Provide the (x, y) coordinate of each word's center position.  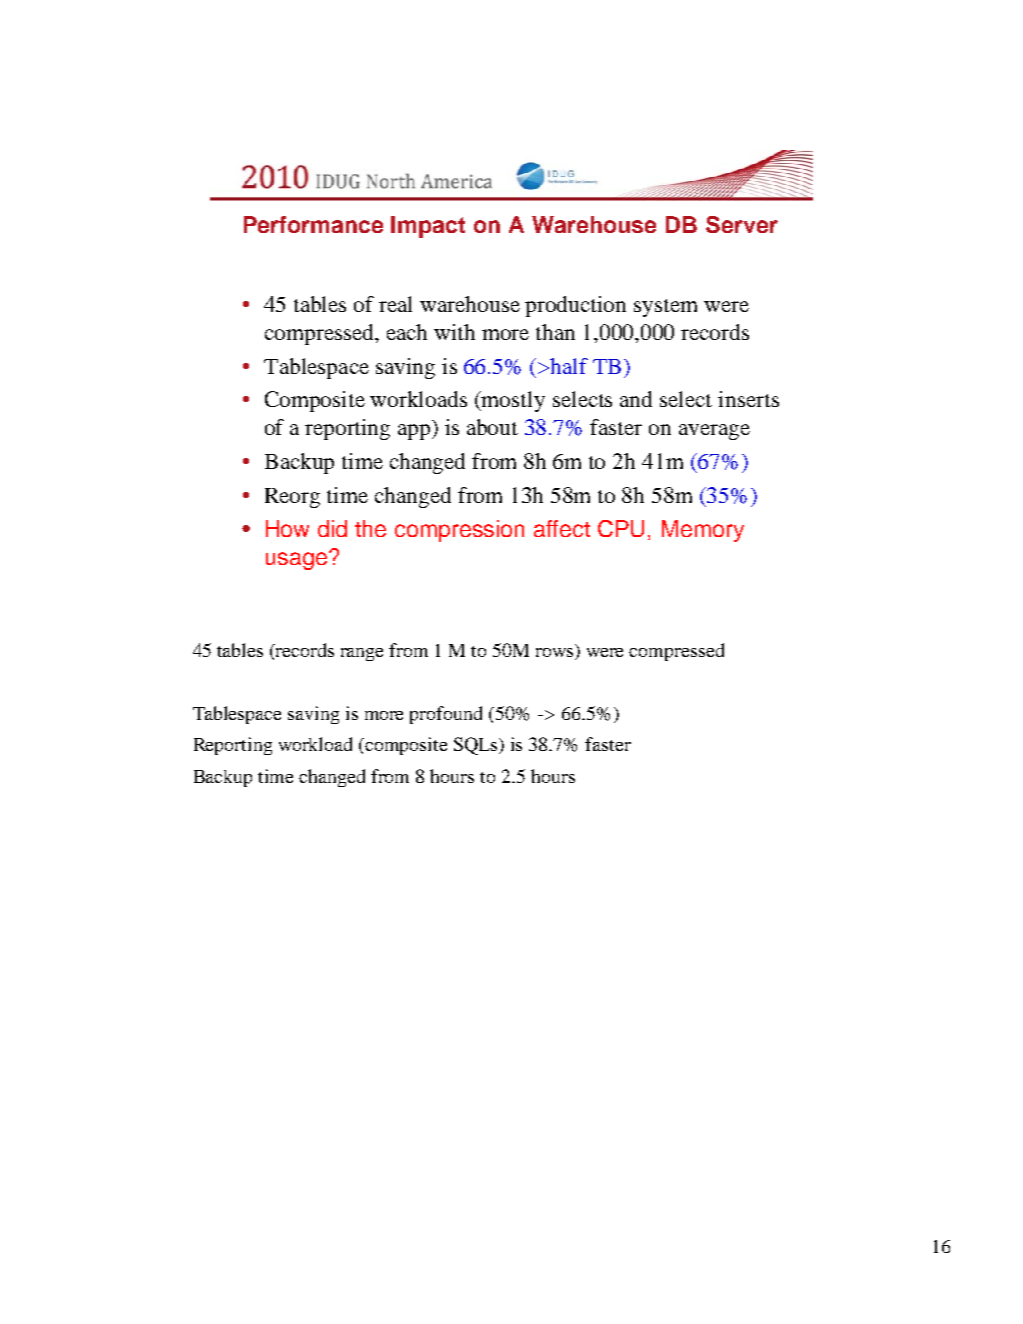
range (362, 654)
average (714, 432)
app (415, 432)
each (407, 332)
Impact (428, 227)
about (492, 427)
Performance (313, 224)
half (568, 366)
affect (562, 528)
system (665, 308)
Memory (703, 531)
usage (298, 560)
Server (742, 224)
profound (446, 715)
